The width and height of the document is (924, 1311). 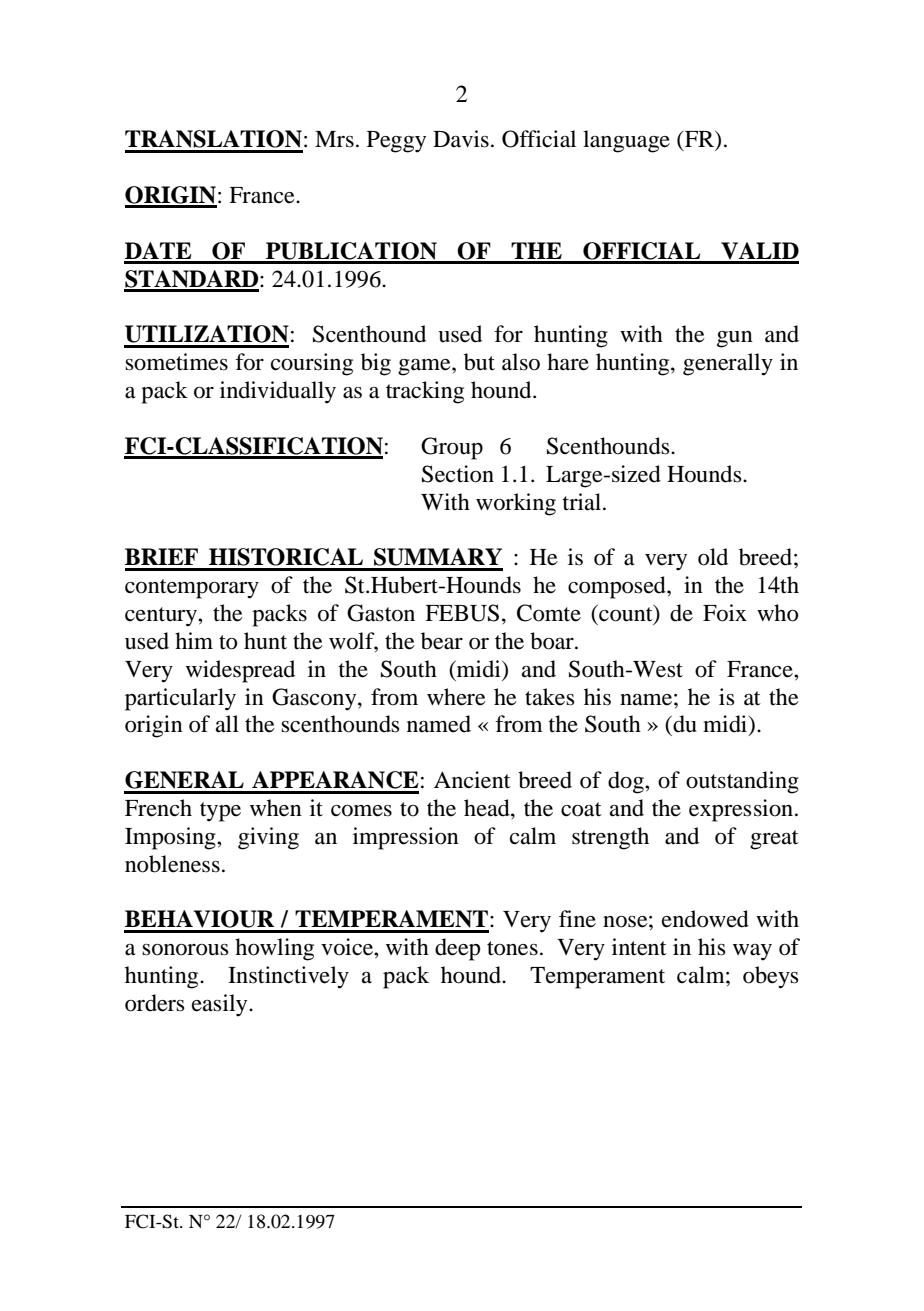 I want to click on Mrs, so click(x=334, y=139).
